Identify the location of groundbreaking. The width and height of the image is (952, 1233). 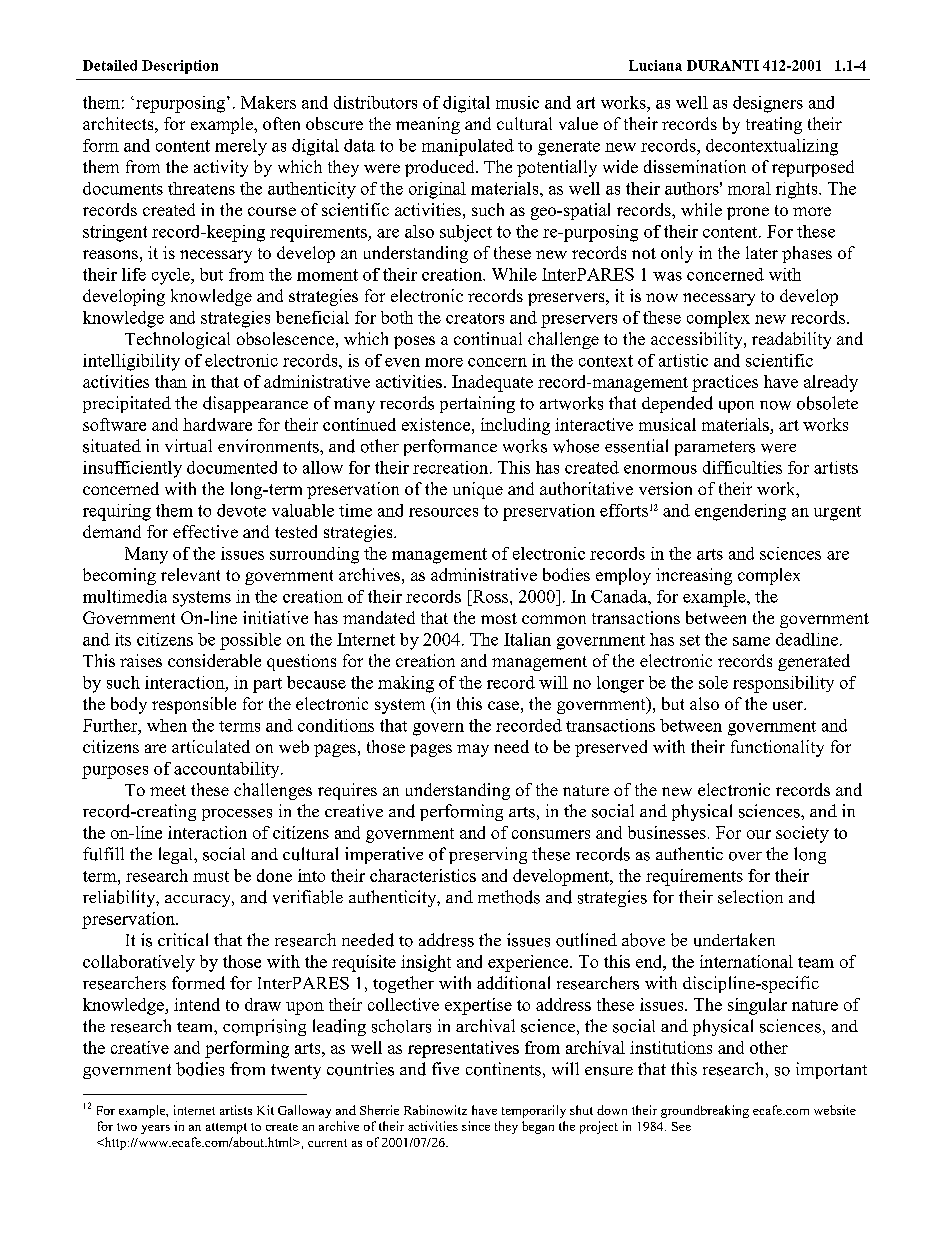
(705, 1111).
